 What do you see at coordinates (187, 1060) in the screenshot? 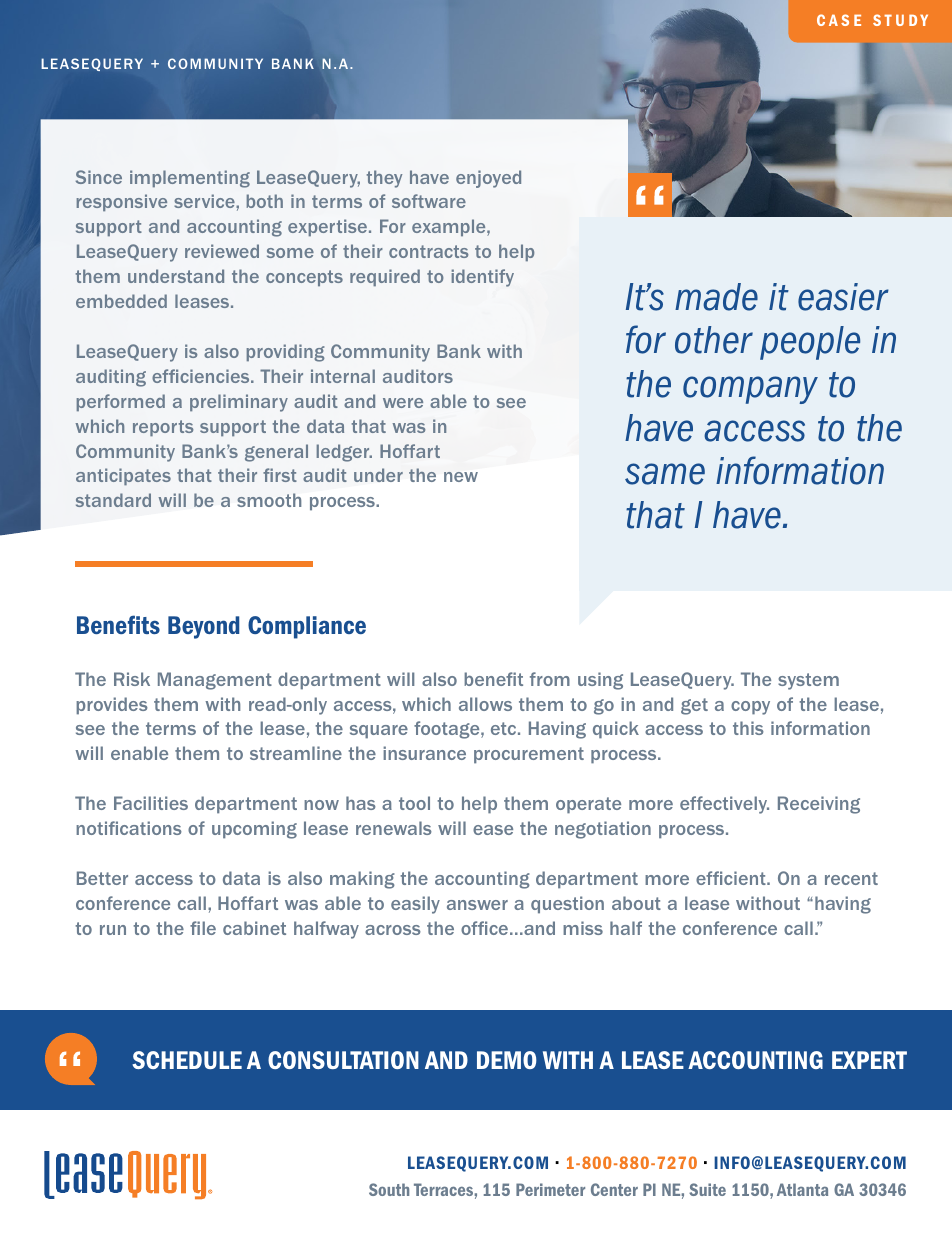
I see `SCHEDULE` at bounding box center [187, 1060].
